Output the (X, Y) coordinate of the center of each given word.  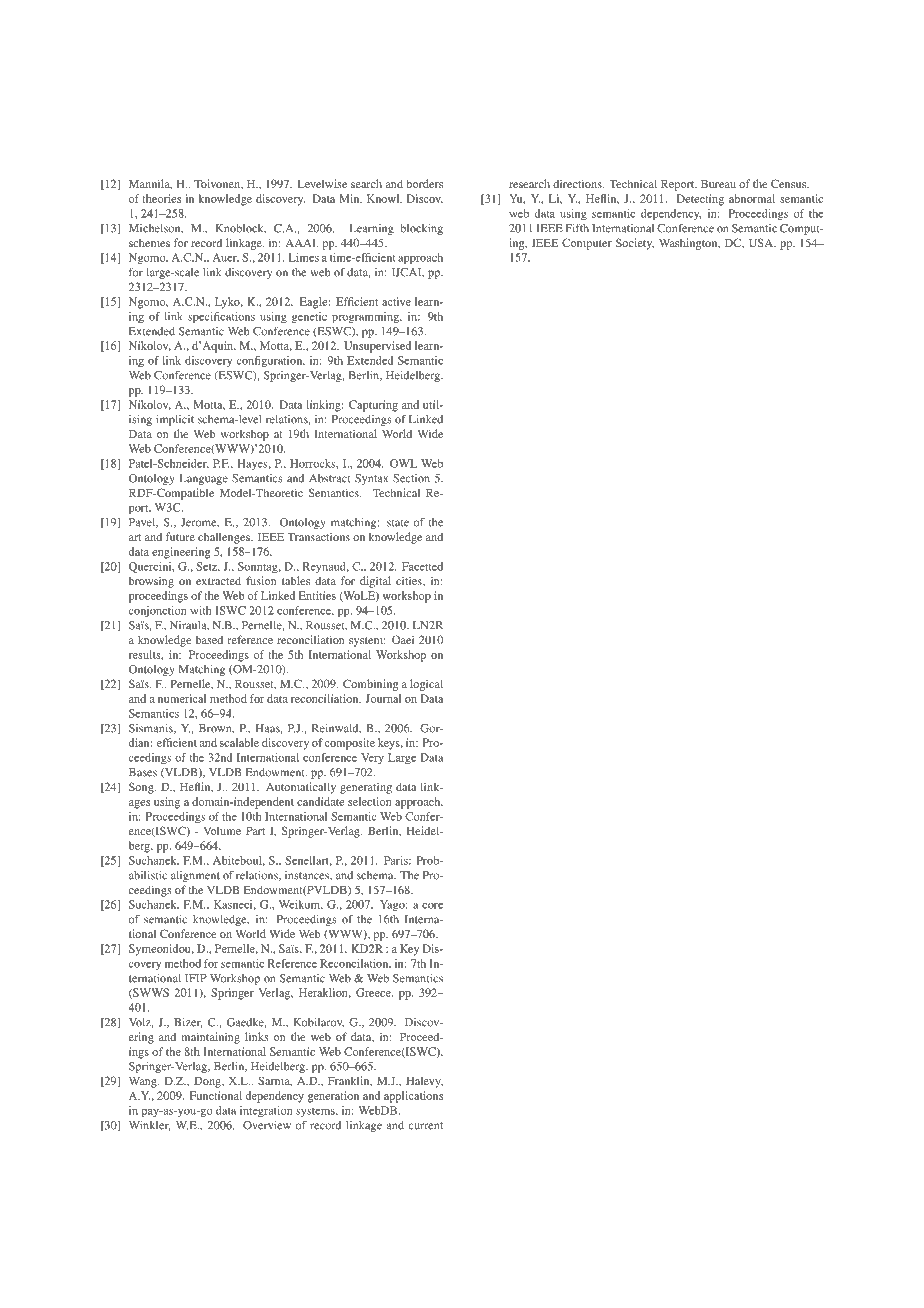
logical (426, 685)
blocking (421, 229)
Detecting (700, 200)
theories (161, 198)
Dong (208, 1082)
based (209, 639)
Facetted (422, 566)
